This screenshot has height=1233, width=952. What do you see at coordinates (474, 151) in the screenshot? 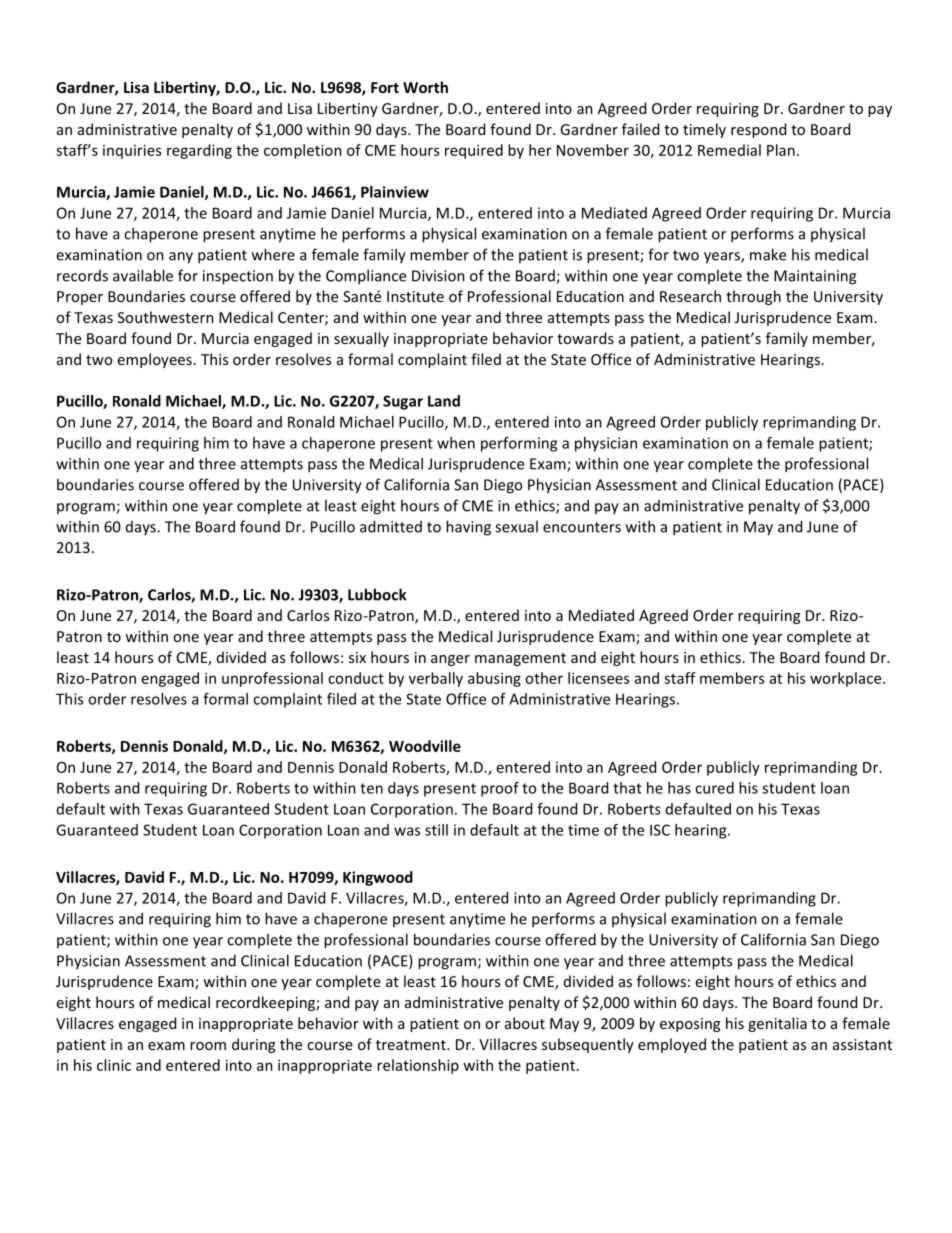
I see `required` at bounding box center [474, 151].
